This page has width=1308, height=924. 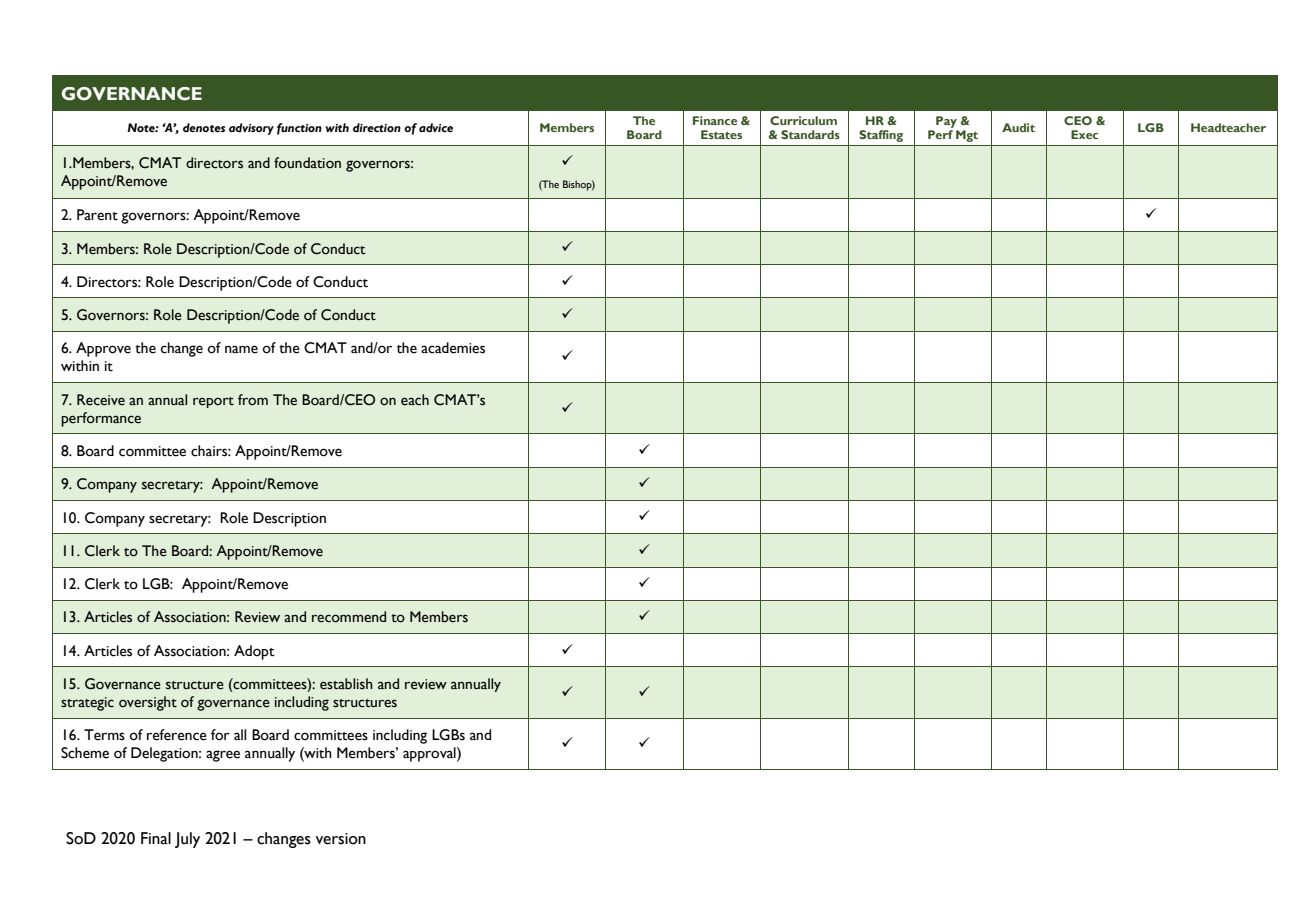 What do you see at coordinates (341, 839) in the page?
I see `version` at bounding box center [341, 839].
